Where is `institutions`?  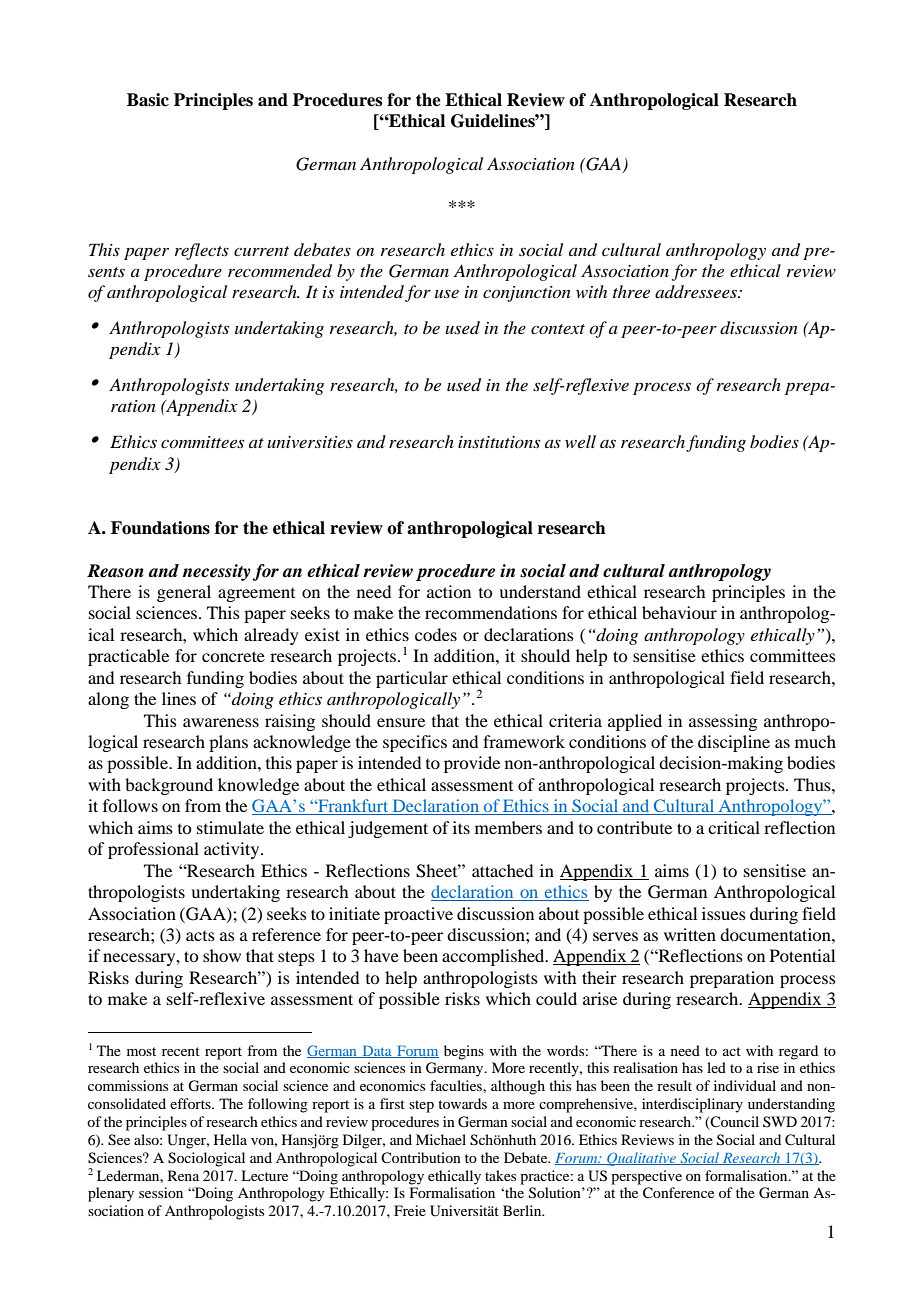
institutions is located at coordinates (499, 442).
